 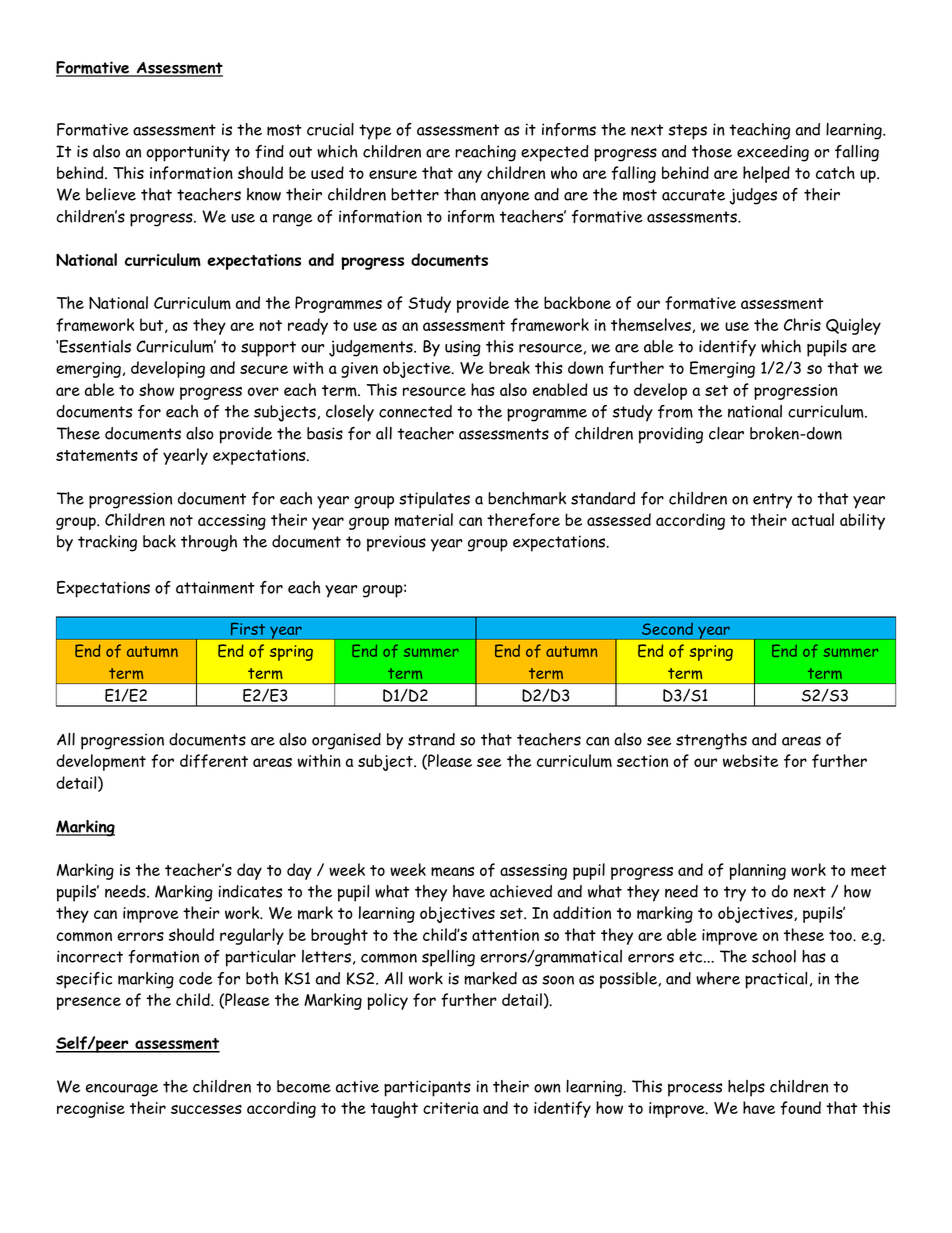 I want to click on participants, so click(x=427, y=1088).
